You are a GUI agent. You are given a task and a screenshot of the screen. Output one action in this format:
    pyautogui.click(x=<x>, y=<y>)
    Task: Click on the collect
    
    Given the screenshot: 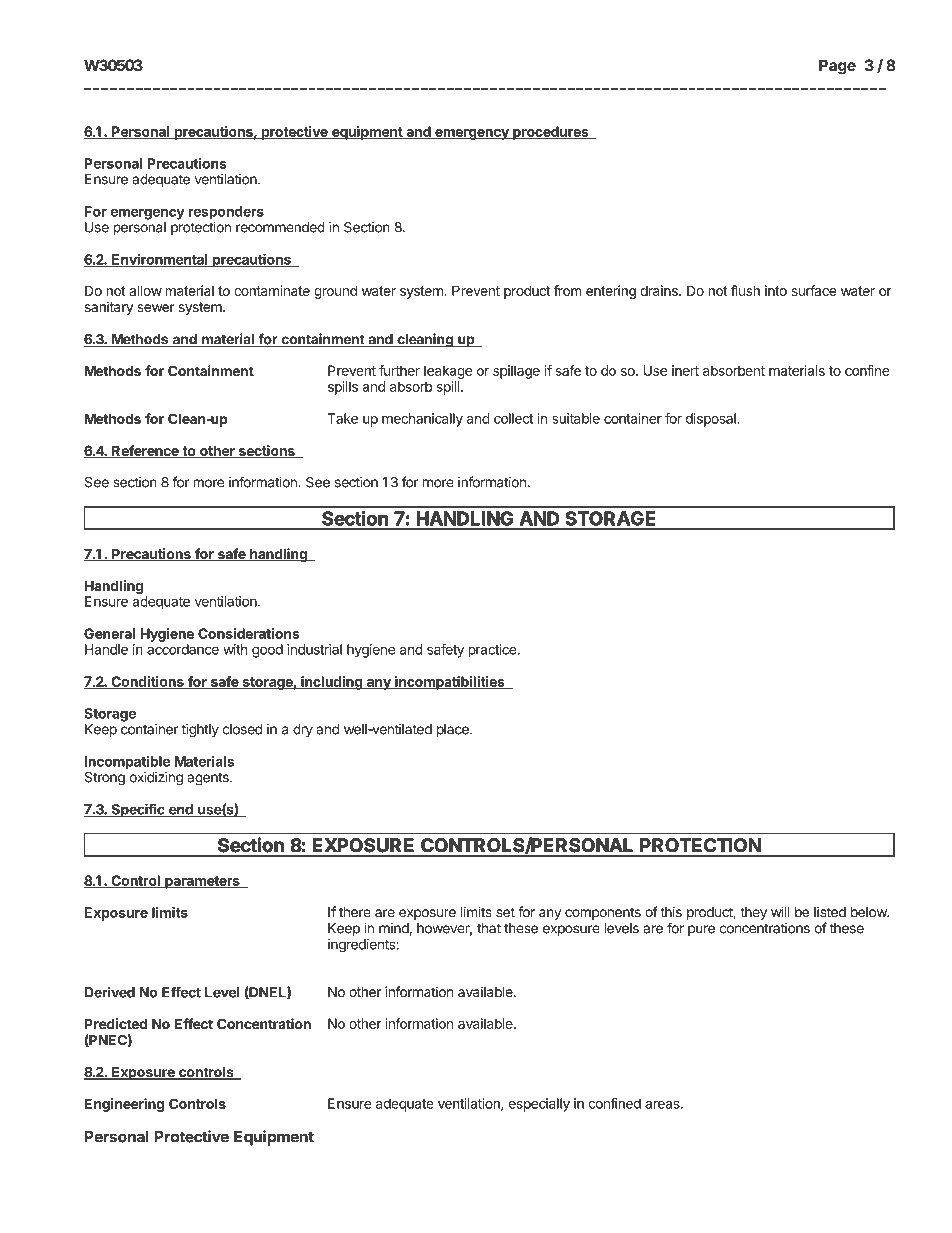 What is the action you would take?
    pyautogui.click(x=514, y=418)
